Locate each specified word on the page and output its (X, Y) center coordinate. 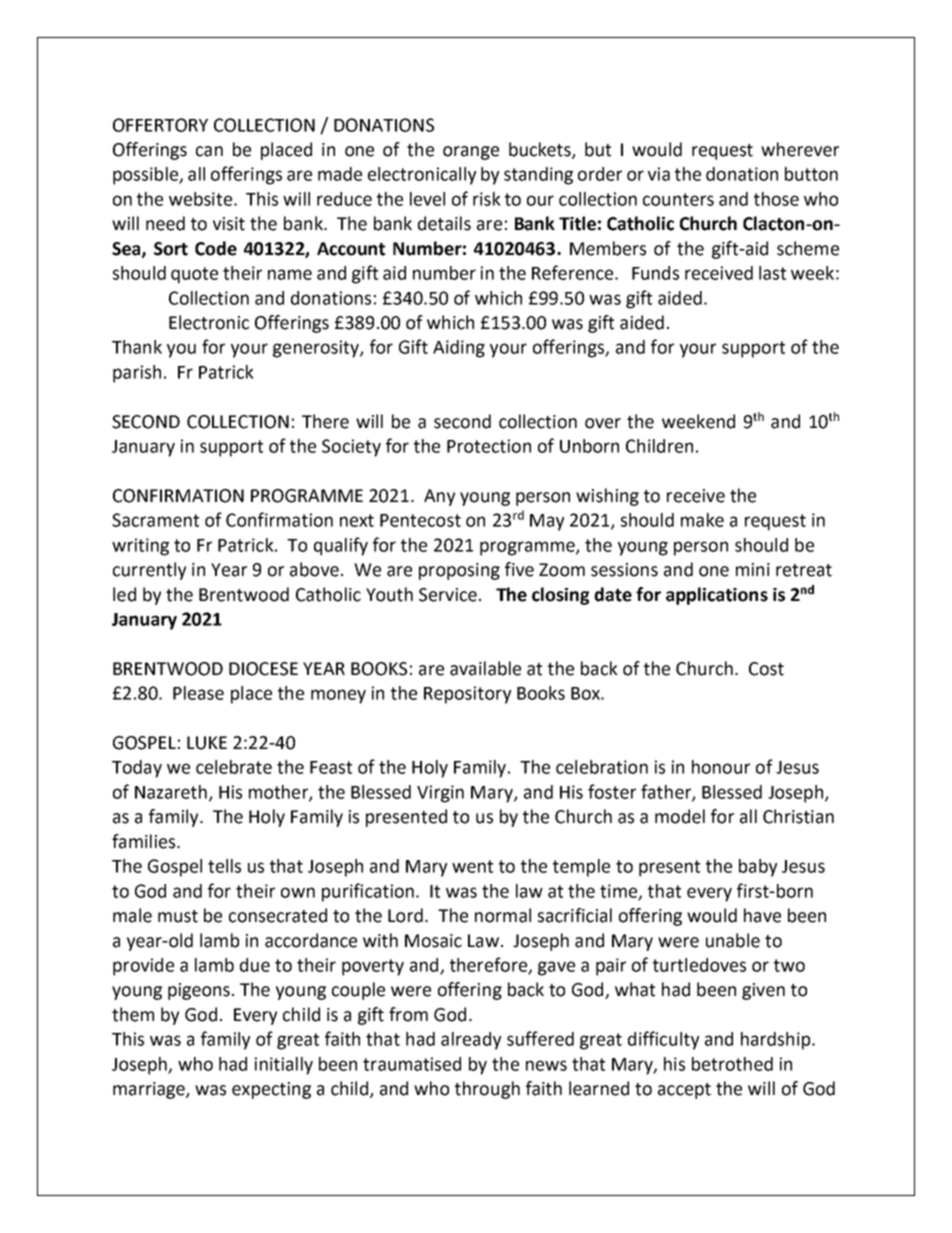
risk (487, 199)
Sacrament (155, 520)
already (471, 1041)
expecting (271, 1090)
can (209, 151)
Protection (489, 446)
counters (678, 199)
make (702, 520)
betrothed (732, 1064)
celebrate (234, 767)
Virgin (440, 794)
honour (721, 767)
